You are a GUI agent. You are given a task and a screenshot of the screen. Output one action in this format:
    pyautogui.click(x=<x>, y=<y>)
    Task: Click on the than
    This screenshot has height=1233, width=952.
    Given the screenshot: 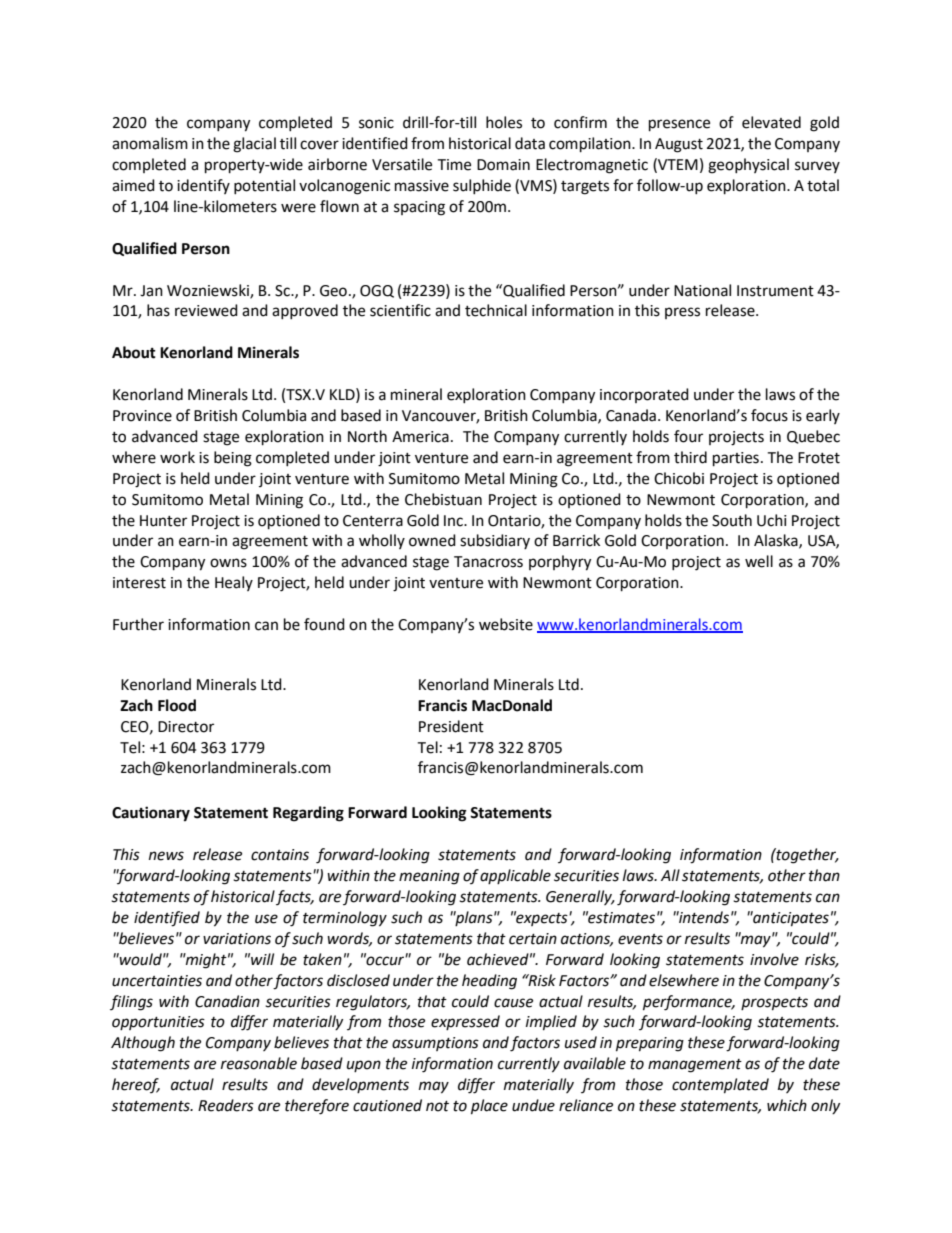 What is the action you would take?
    pyautogui.click(x=824, y=875)
